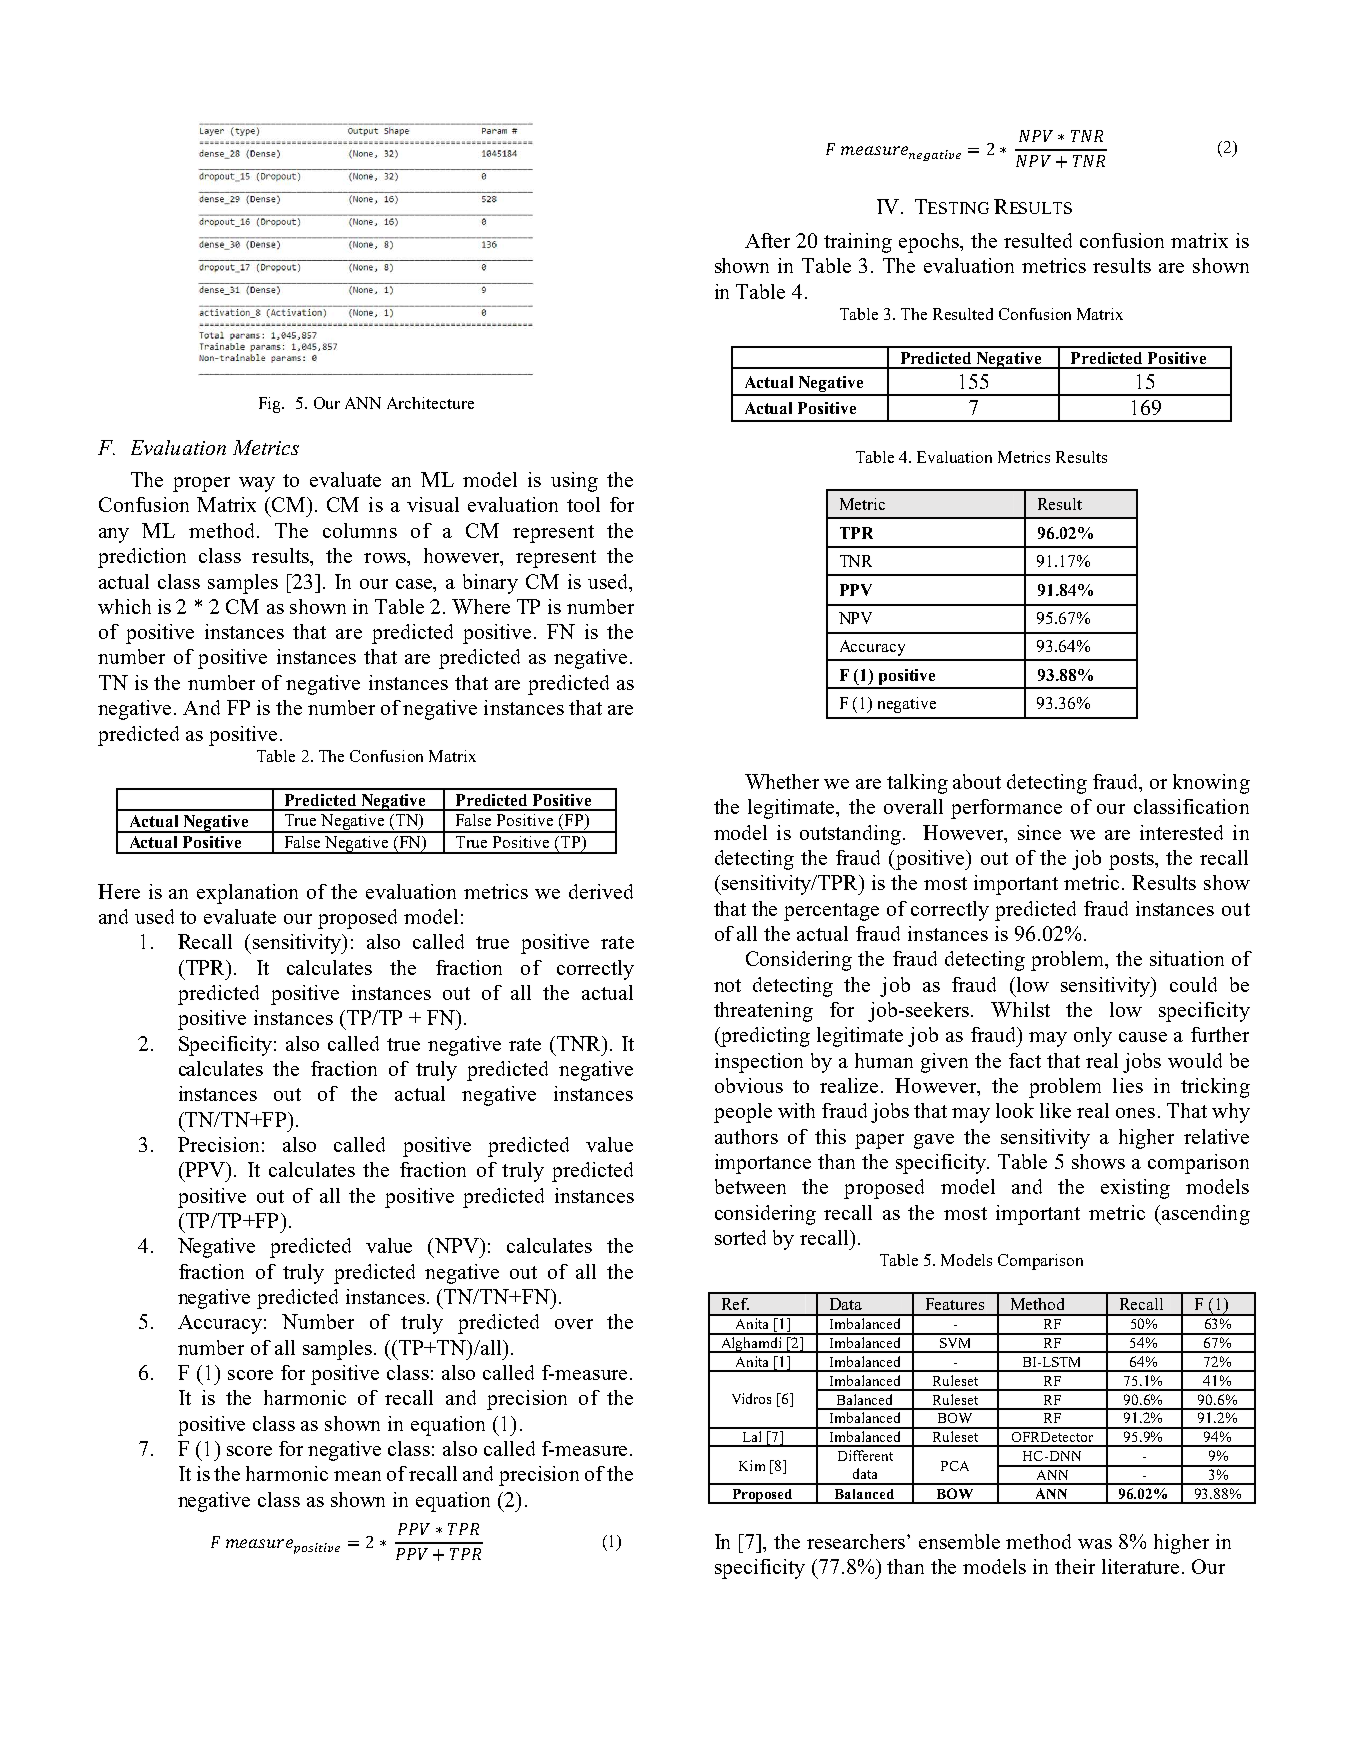 This image has width=1348, height=1745. Describe the element at coordinates (357, 1476) in the image. I see `mean` at that location.
